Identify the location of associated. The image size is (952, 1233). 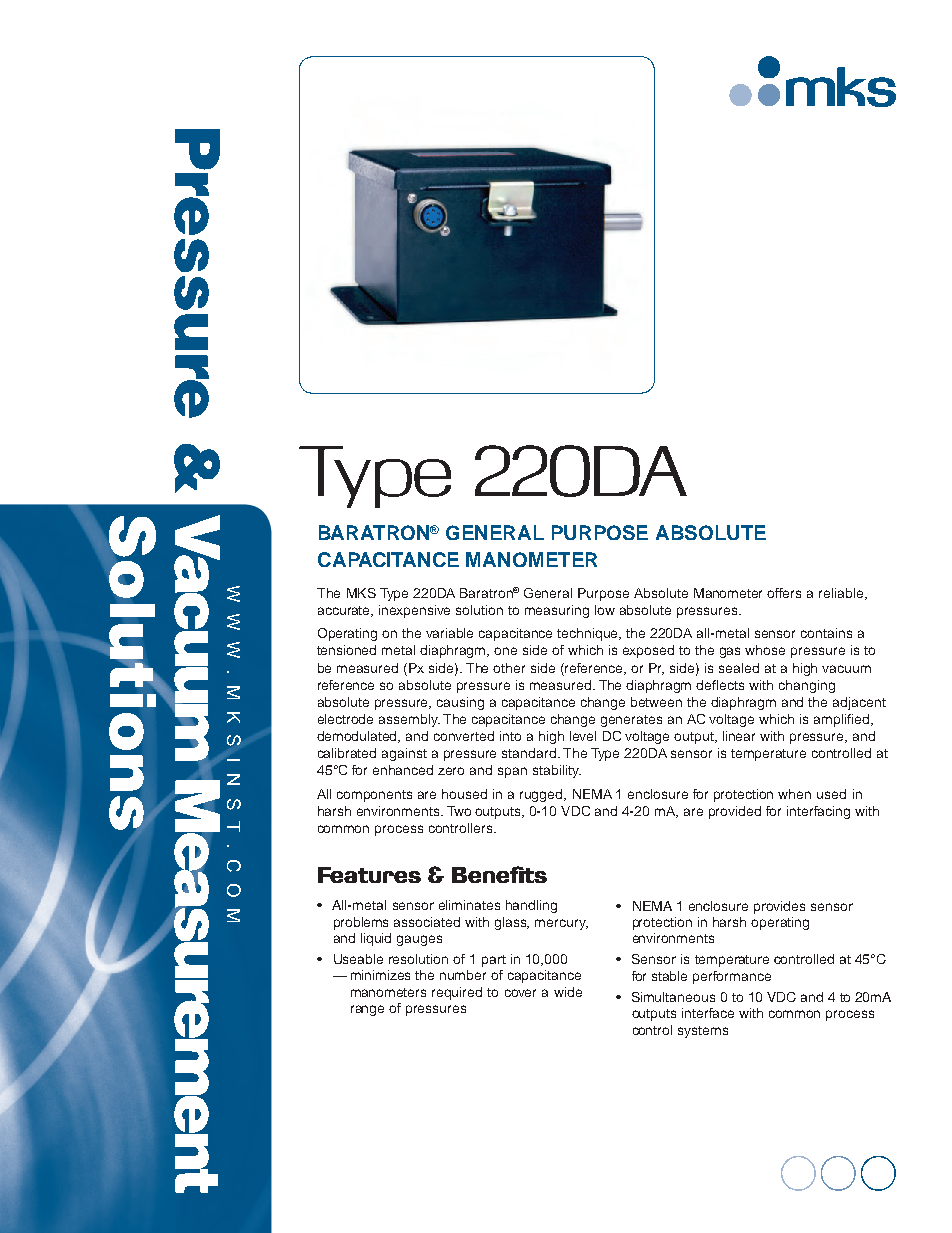
(427, 922).
